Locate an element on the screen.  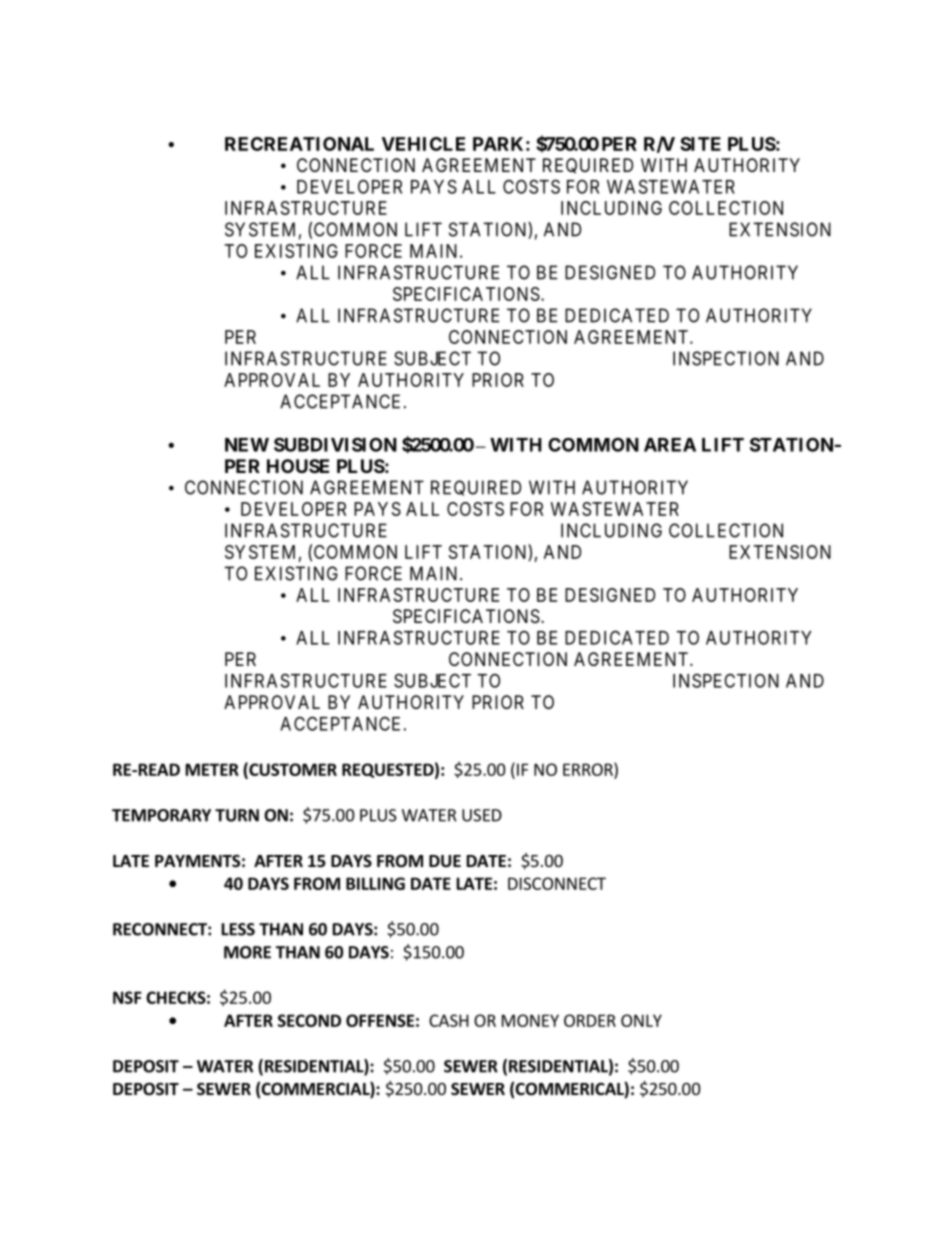
AREA is located at coordinates (670, 445).
